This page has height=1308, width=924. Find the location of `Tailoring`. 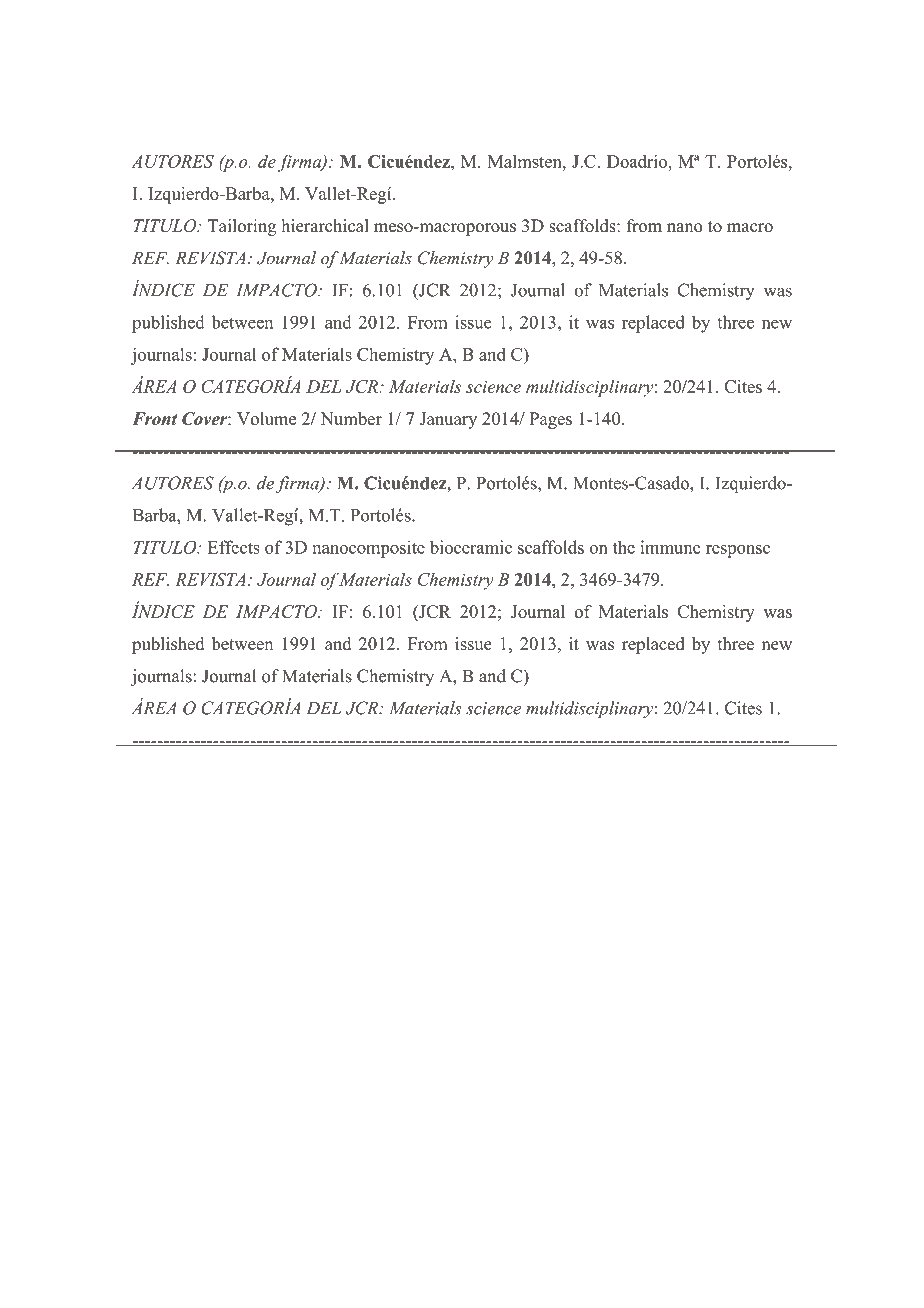

Tailoring is located at coordinates (241, 227).
